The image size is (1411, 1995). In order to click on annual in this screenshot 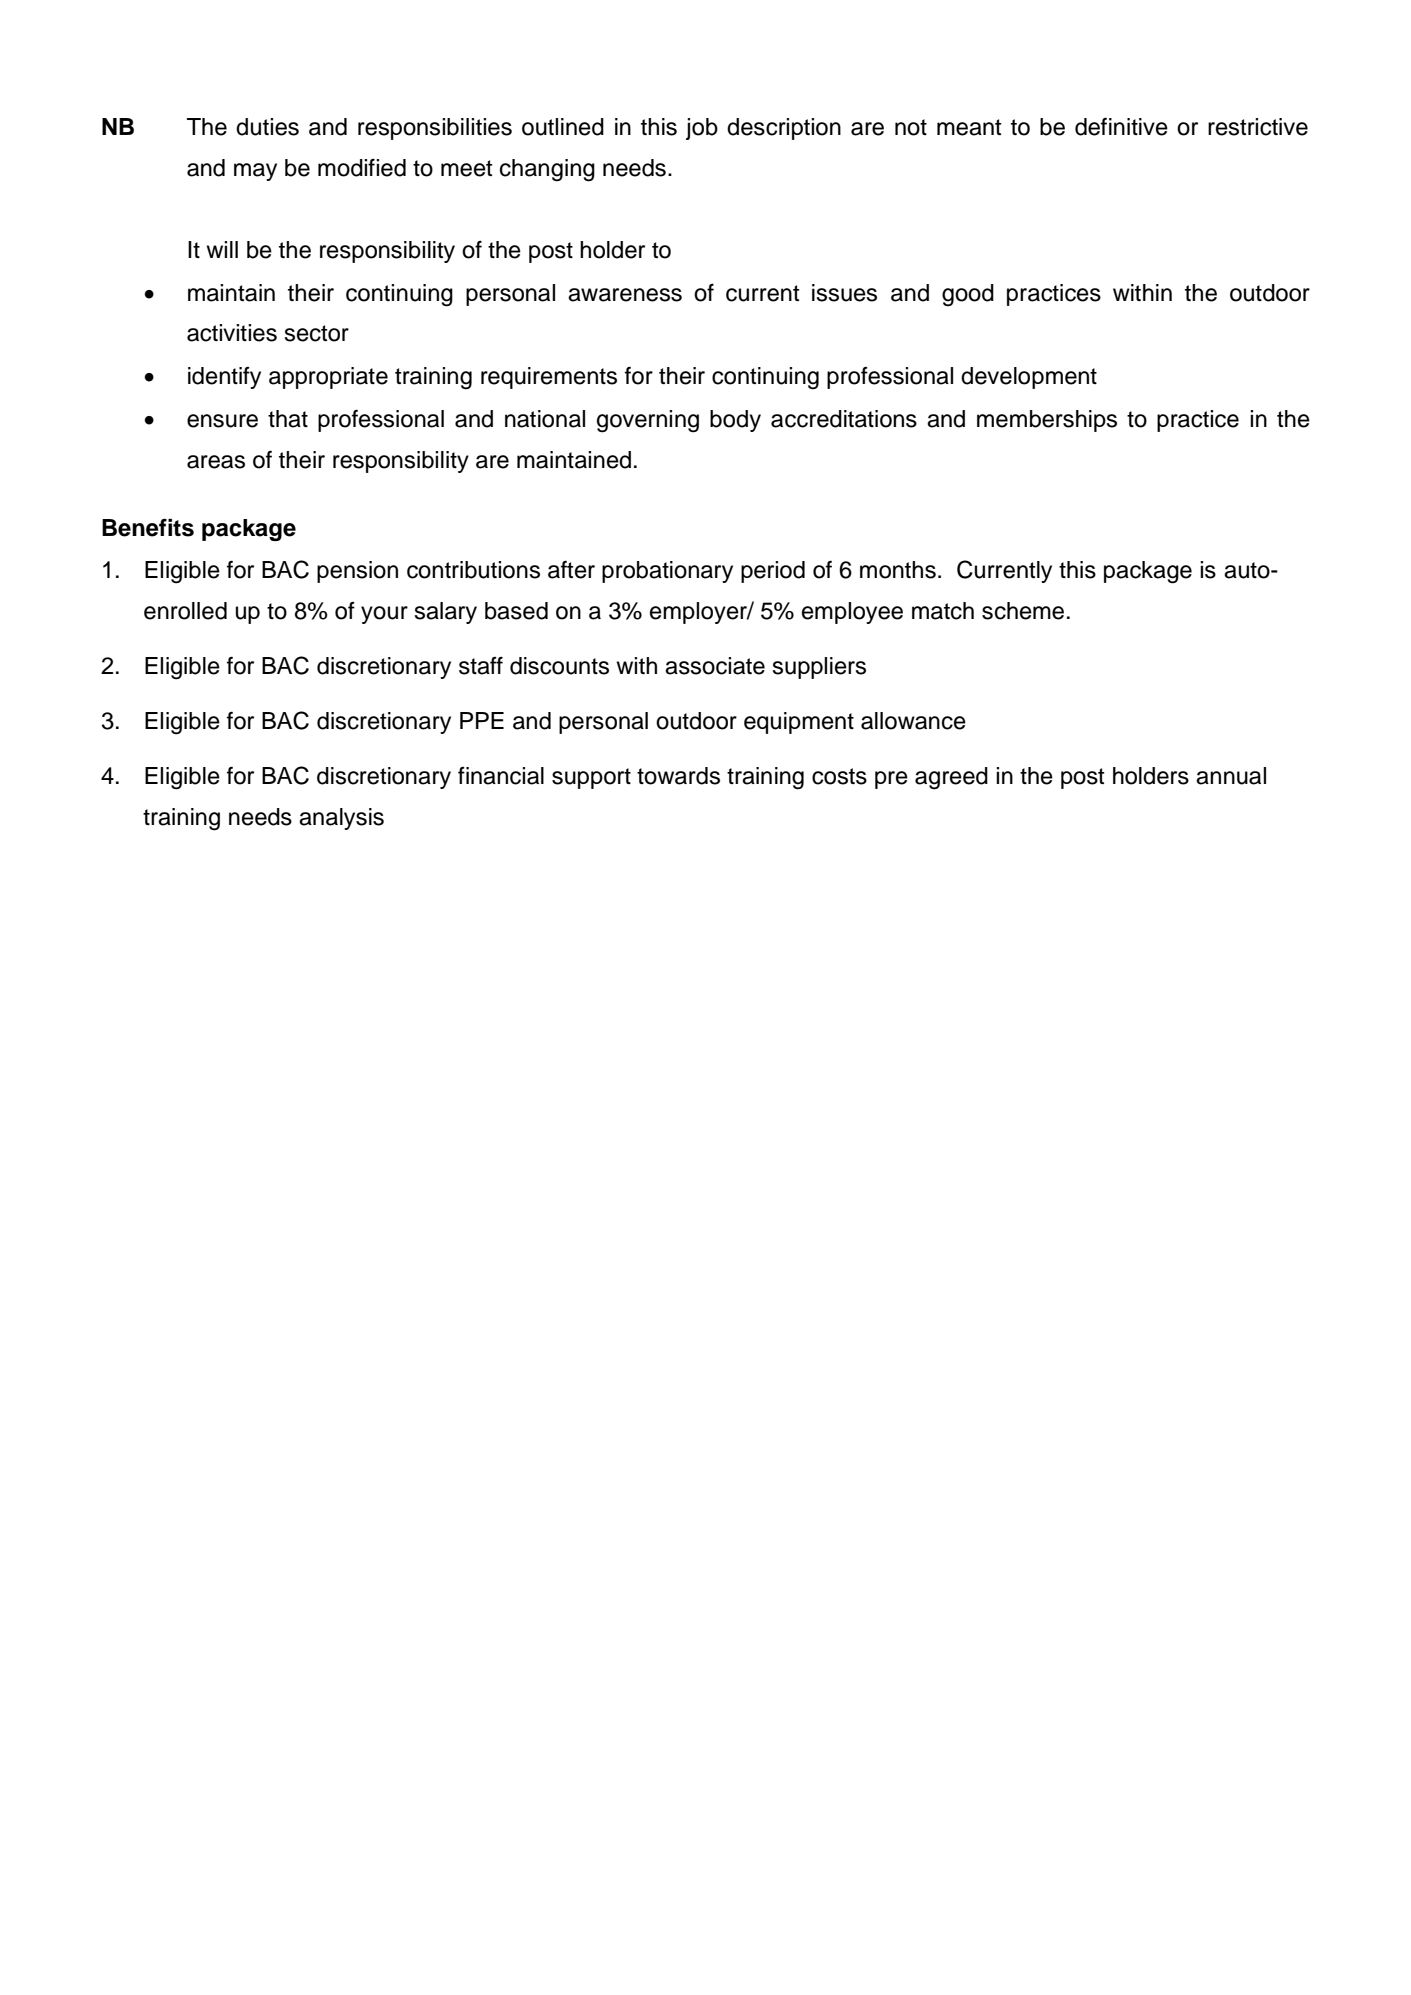, I will do `click(1231, 776)`.
